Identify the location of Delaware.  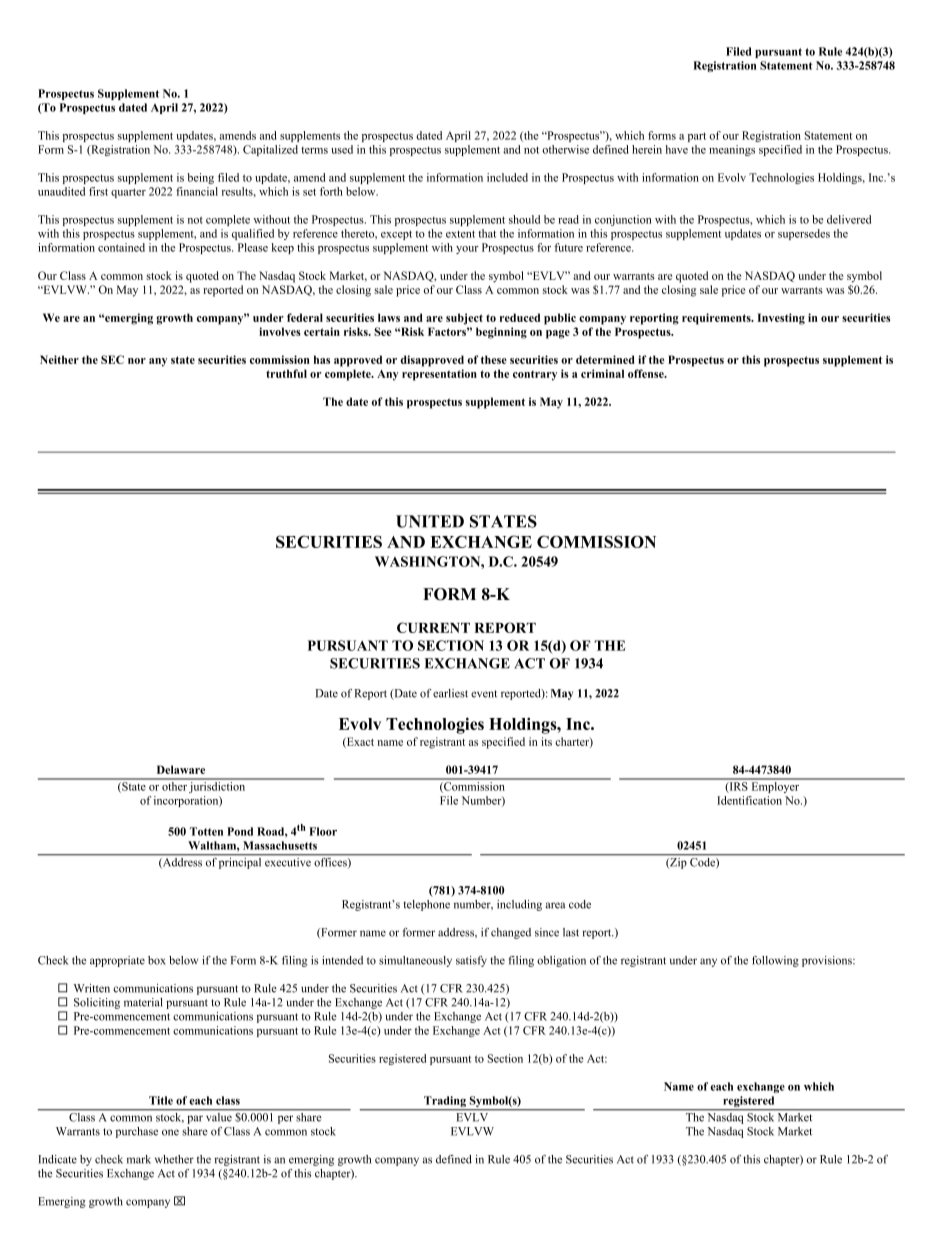
(181, 769).
